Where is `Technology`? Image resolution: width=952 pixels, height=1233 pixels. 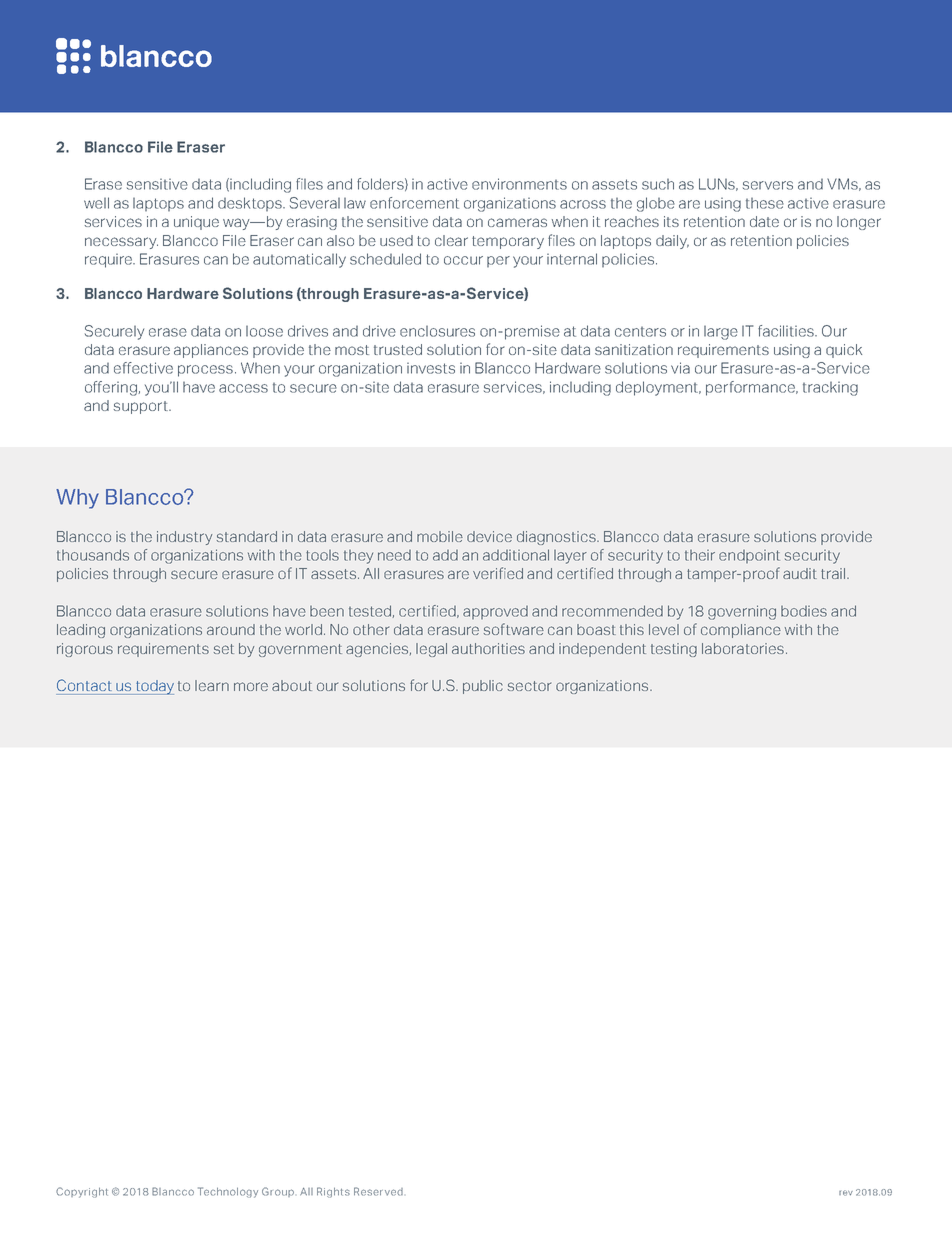 Technology is located at coordinates (228, 1192).
